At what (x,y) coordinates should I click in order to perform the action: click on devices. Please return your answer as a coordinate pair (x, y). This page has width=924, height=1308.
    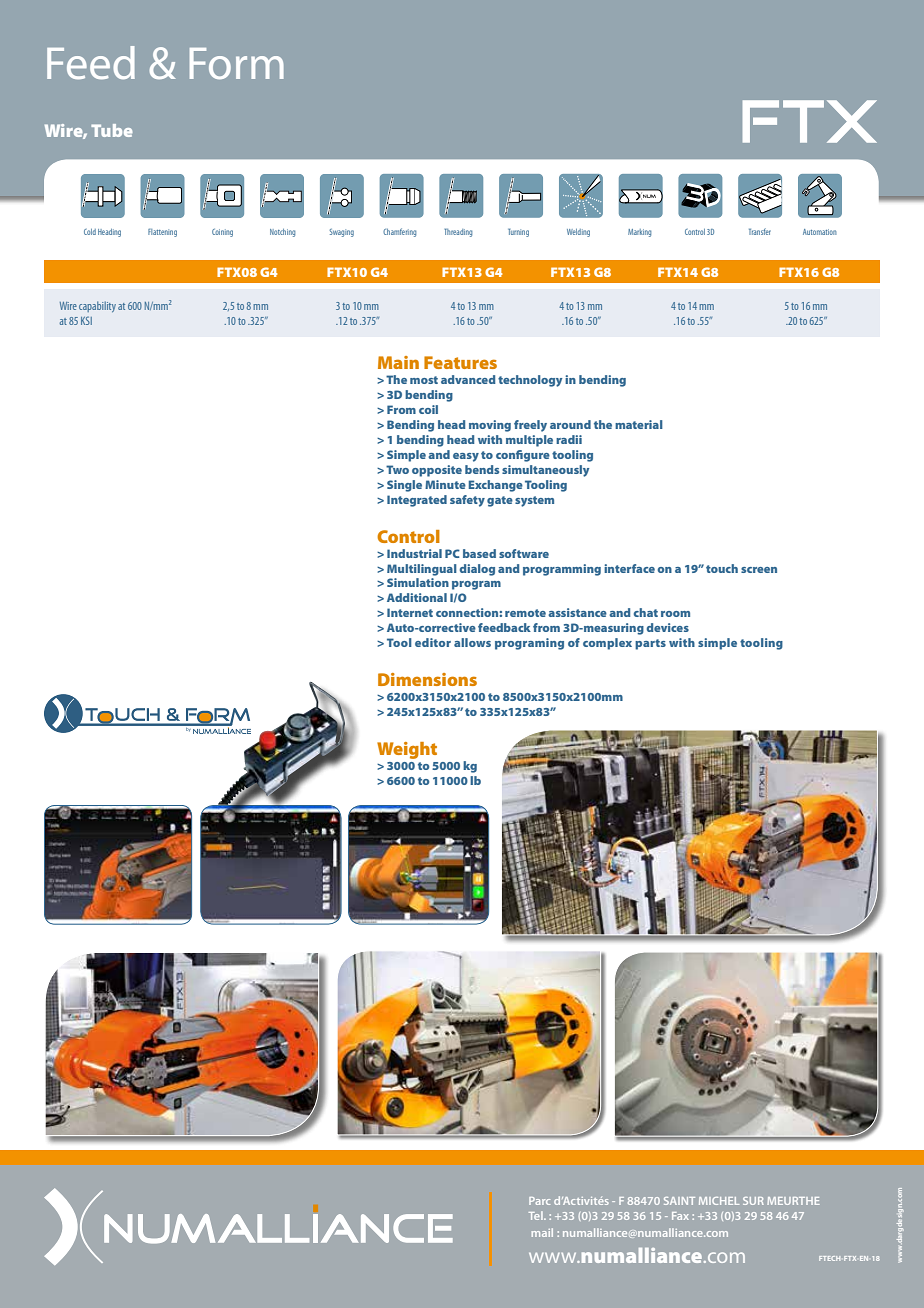
    Looking at the image, I should click on (668, 627).
